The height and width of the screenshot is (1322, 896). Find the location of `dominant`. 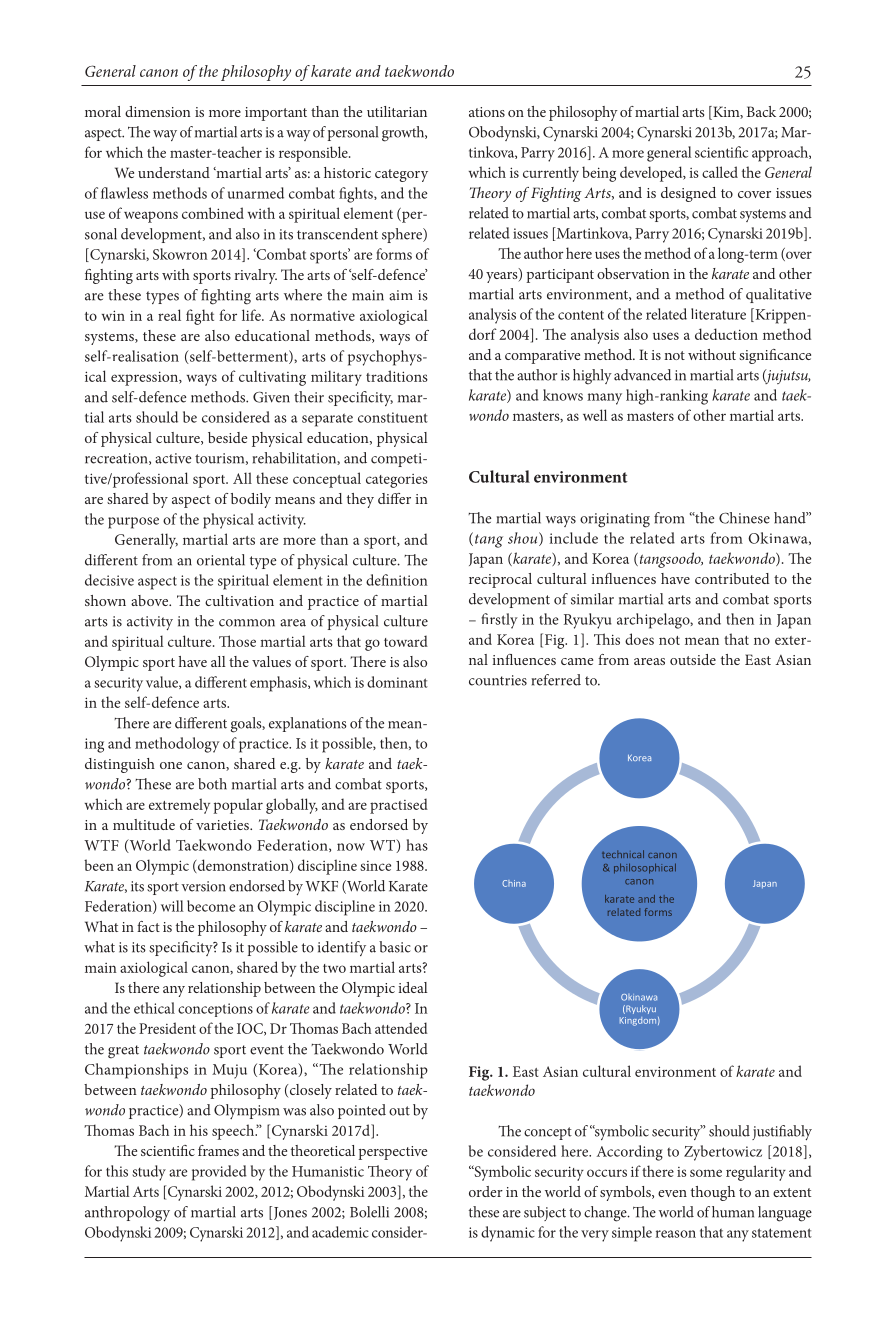

dominant is located at coordinates (397, 682).
